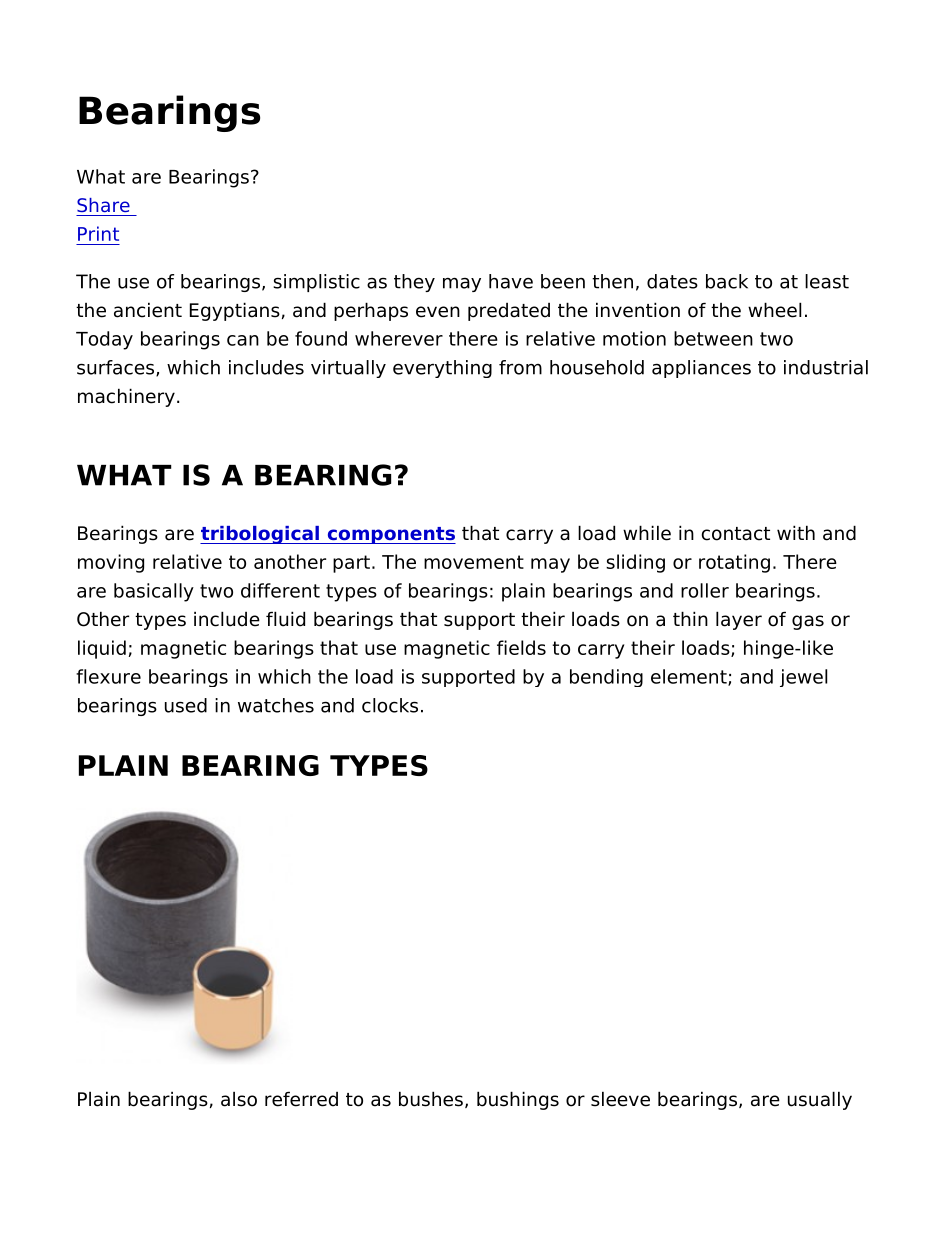 The height and width of the page is (1233, 952). I want to click on back, so click(727, 281).
